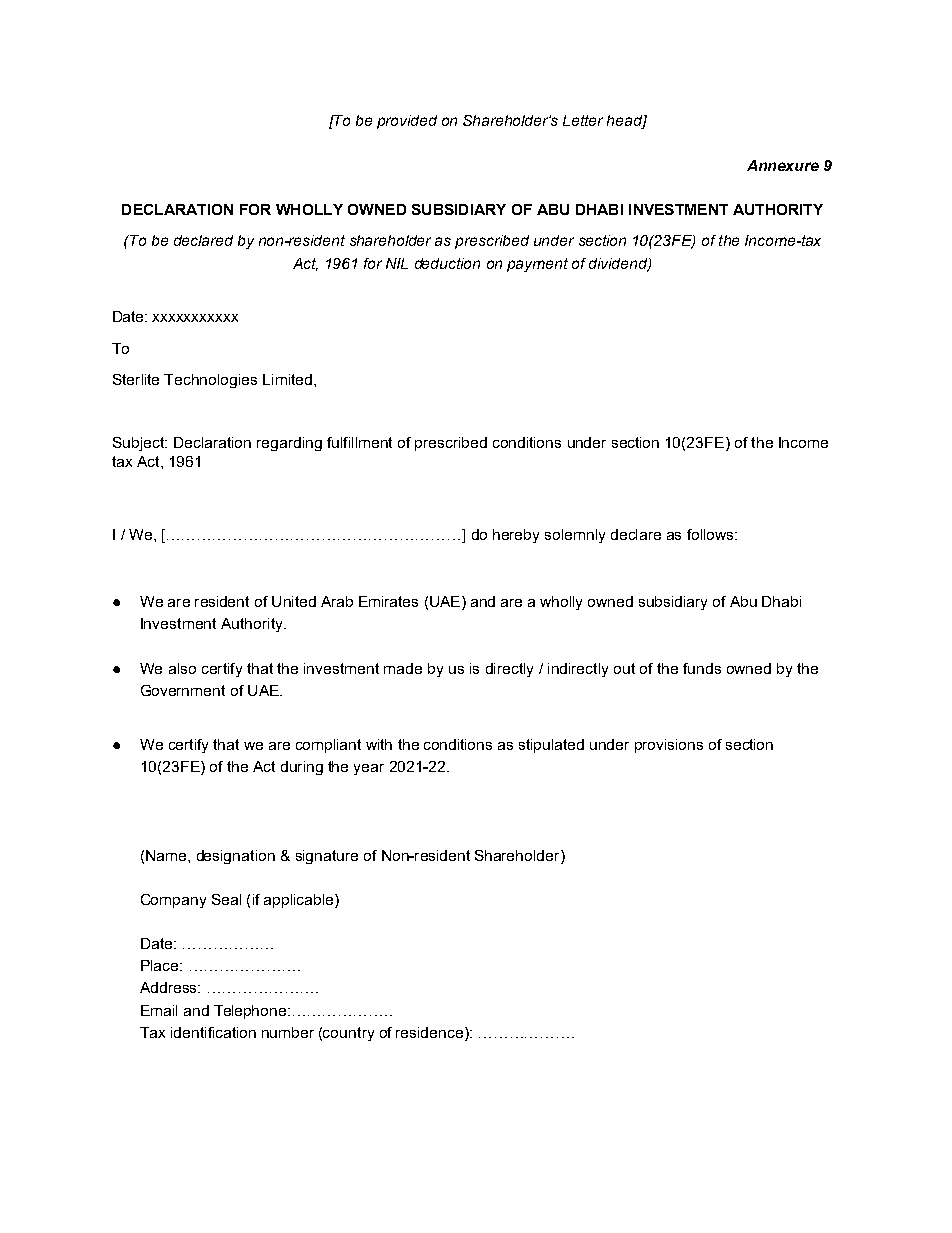 This document has height=1233, width=952. I want to click on solemnly, so click(575, 536).
